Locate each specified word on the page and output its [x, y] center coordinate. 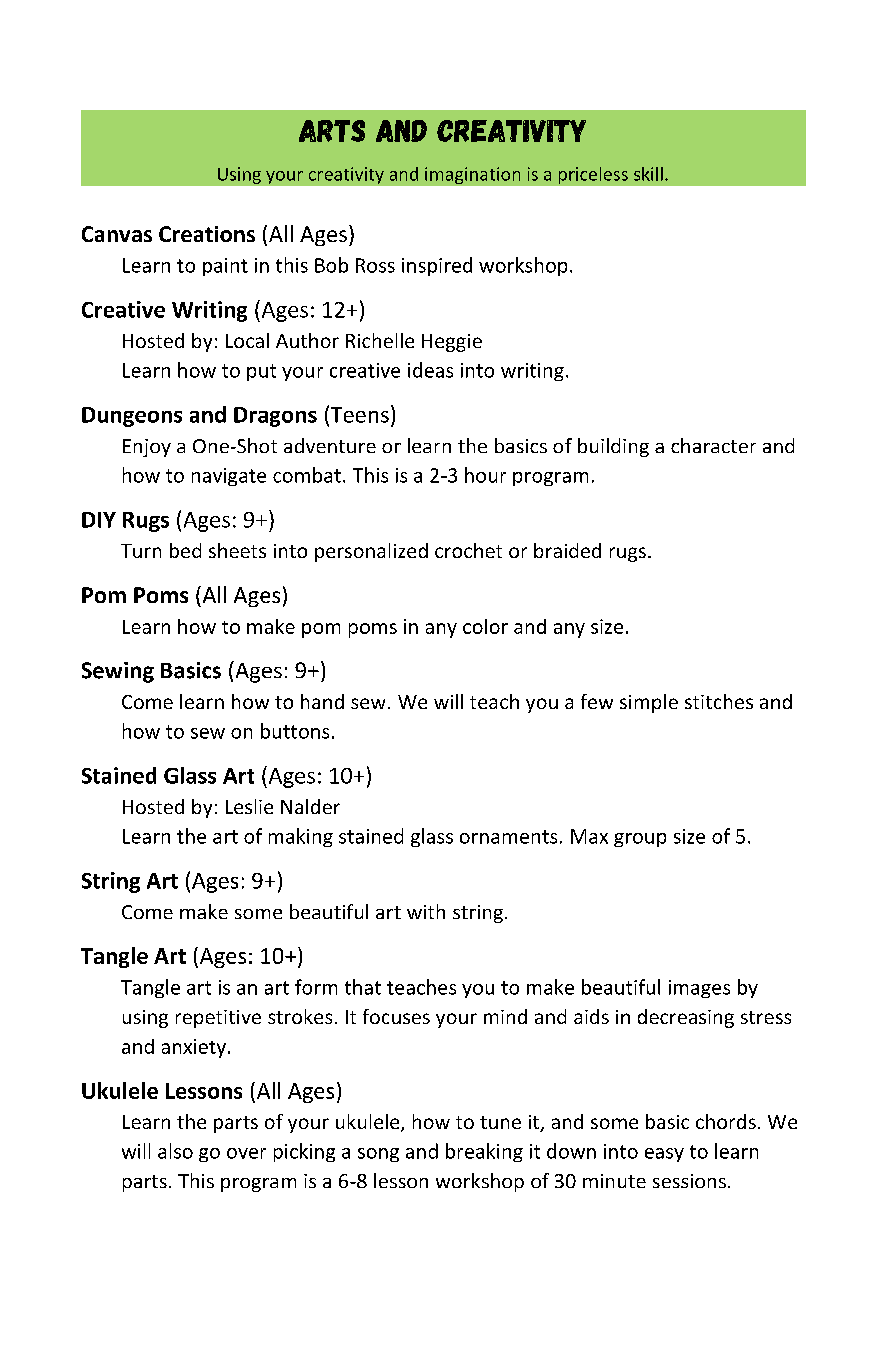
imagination [472, 175]
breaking [484, 1152]
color [485, 626]
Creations [207, 234]
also [175, 1151]
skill [648, 174]
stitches [719, 701]
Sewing [118, 672]
